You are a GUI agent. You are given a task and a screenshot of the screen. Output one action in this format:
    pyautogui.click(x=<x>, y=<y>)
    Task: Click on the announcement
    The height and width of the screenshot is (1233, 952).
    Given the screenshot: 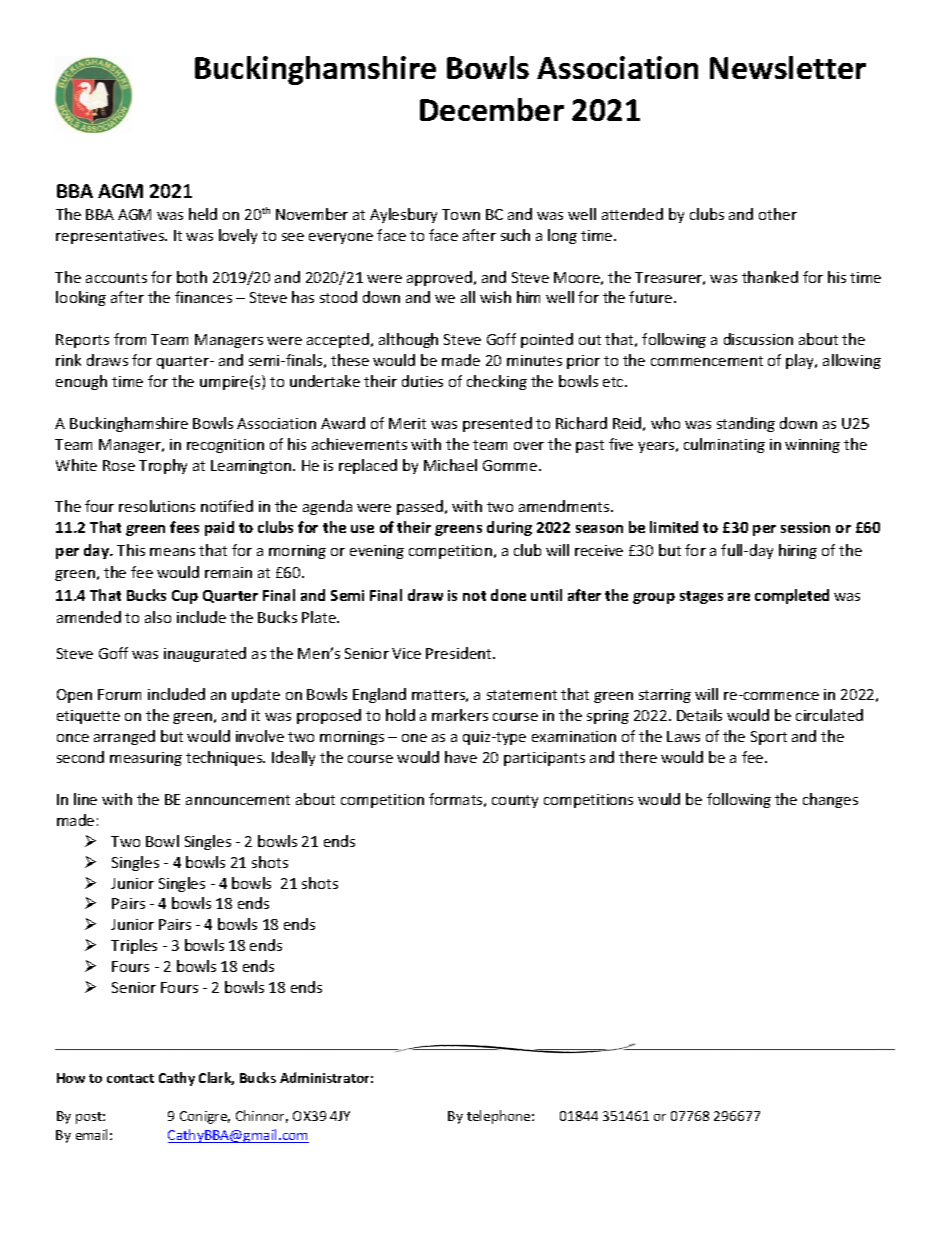 What is the action you would take?
    pyautogui.click(x=238, y=800)
